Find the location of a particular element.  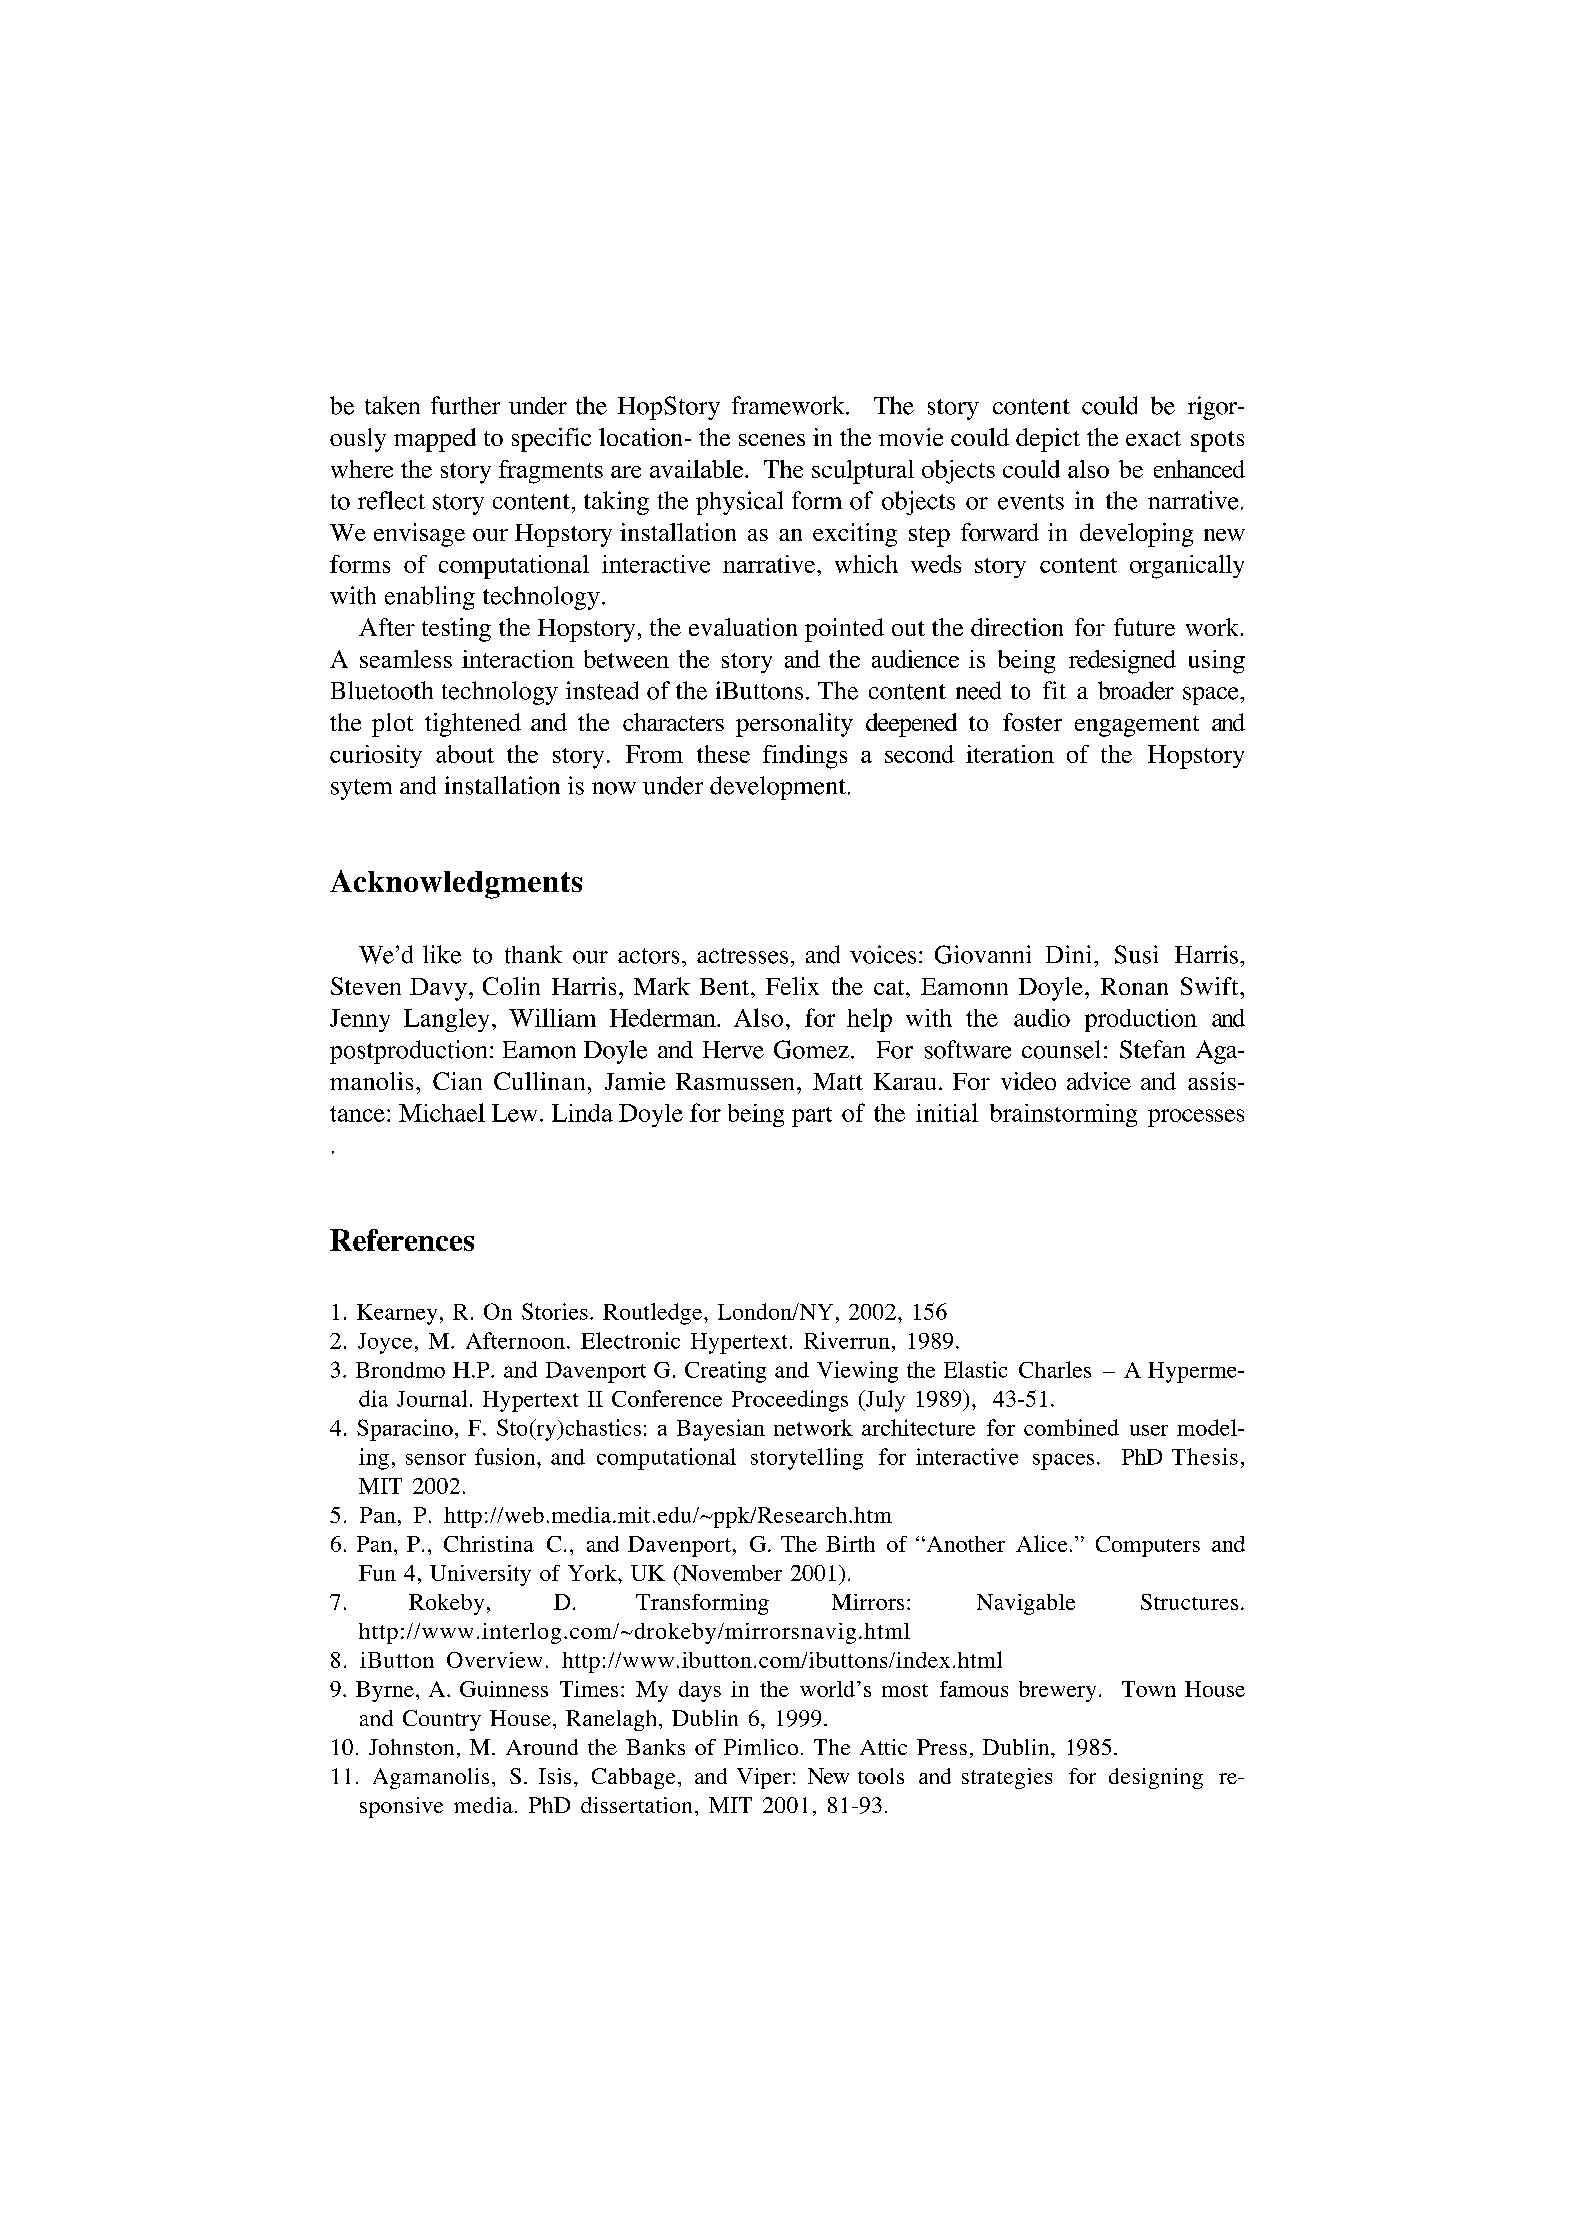

exact is located at coordinates (1153, 438).
